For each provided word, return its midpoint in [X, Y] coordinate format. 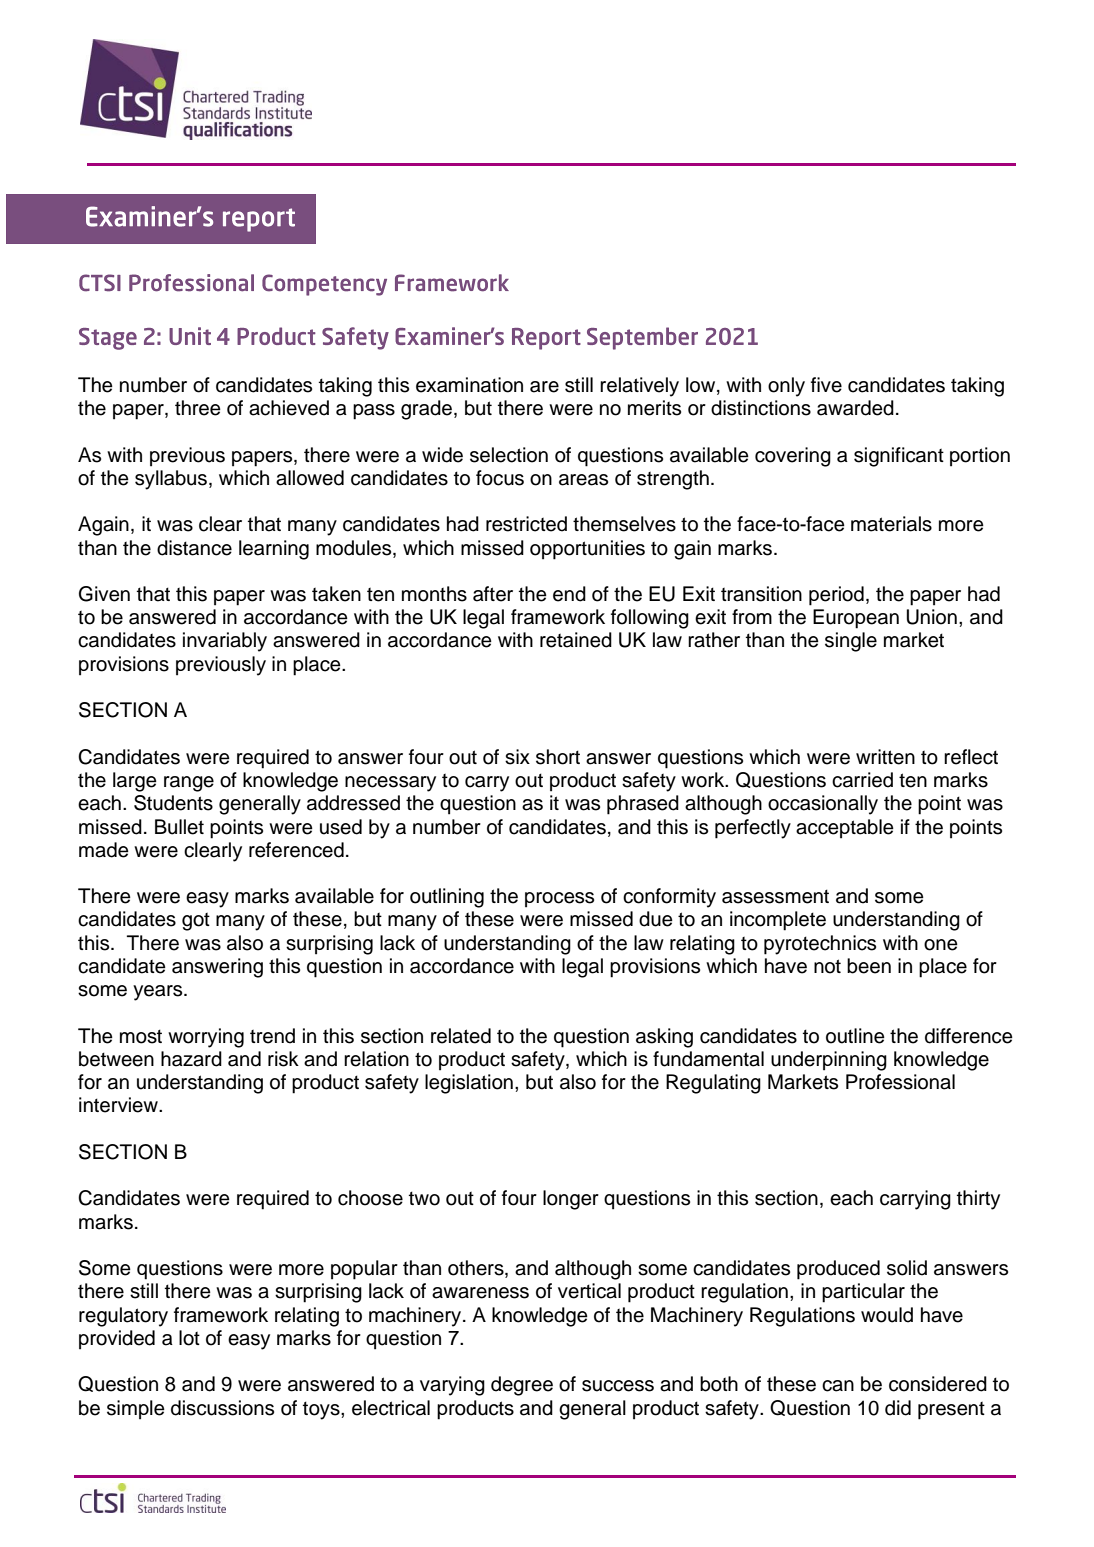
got [196, 922]
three [198, 408]
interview [119, 1105]
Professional [900, 1082]
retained [576, 640]
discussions [222, 1408]
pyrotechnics [820, 945]
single [851, 642]
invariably [225, 642]
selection [509, 455]
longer [571, 1200]
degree [522, 1386]
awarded [855, 408]
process [559, 900]
